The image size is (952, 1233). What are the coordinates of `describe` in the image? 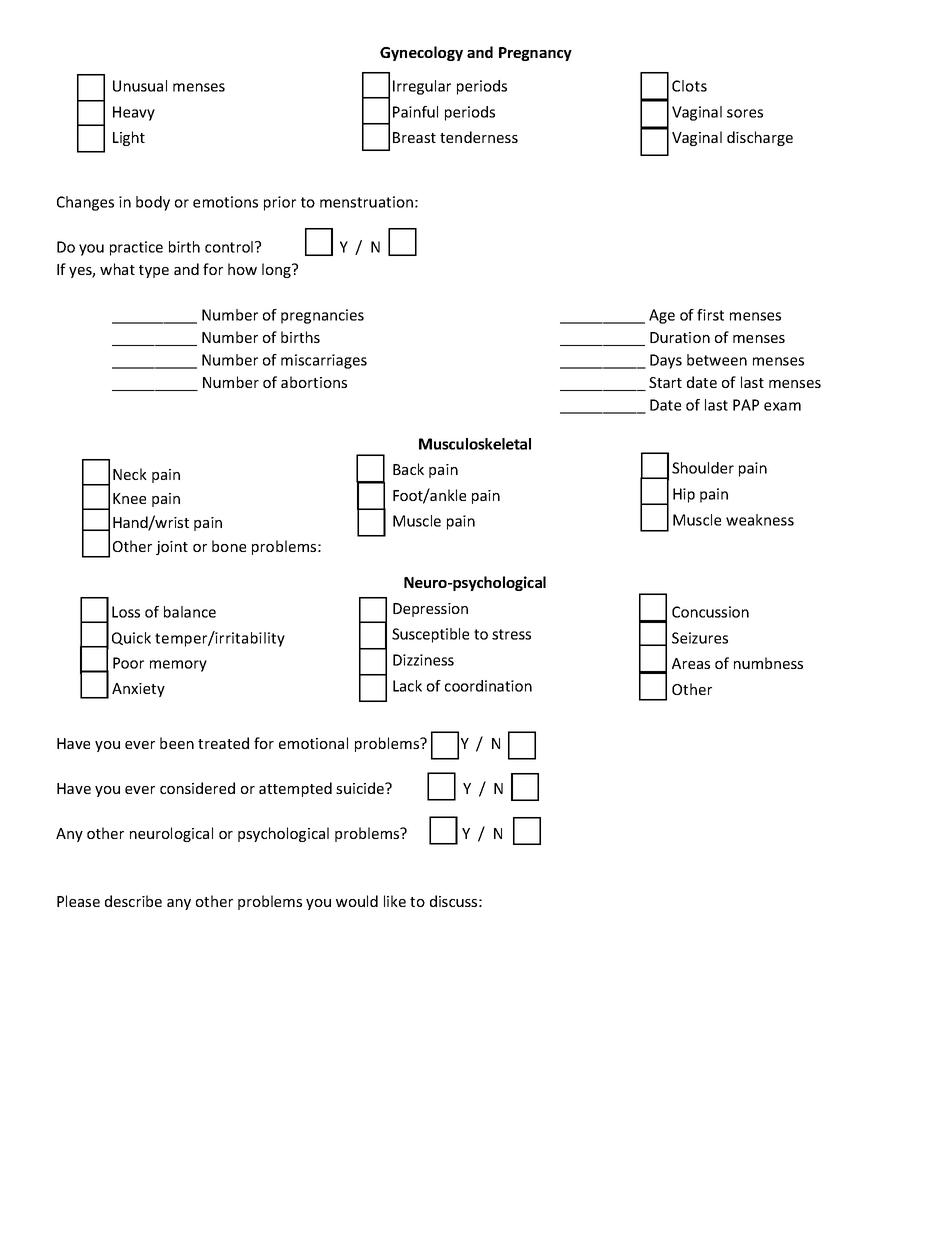 It's located at (133, 901).
